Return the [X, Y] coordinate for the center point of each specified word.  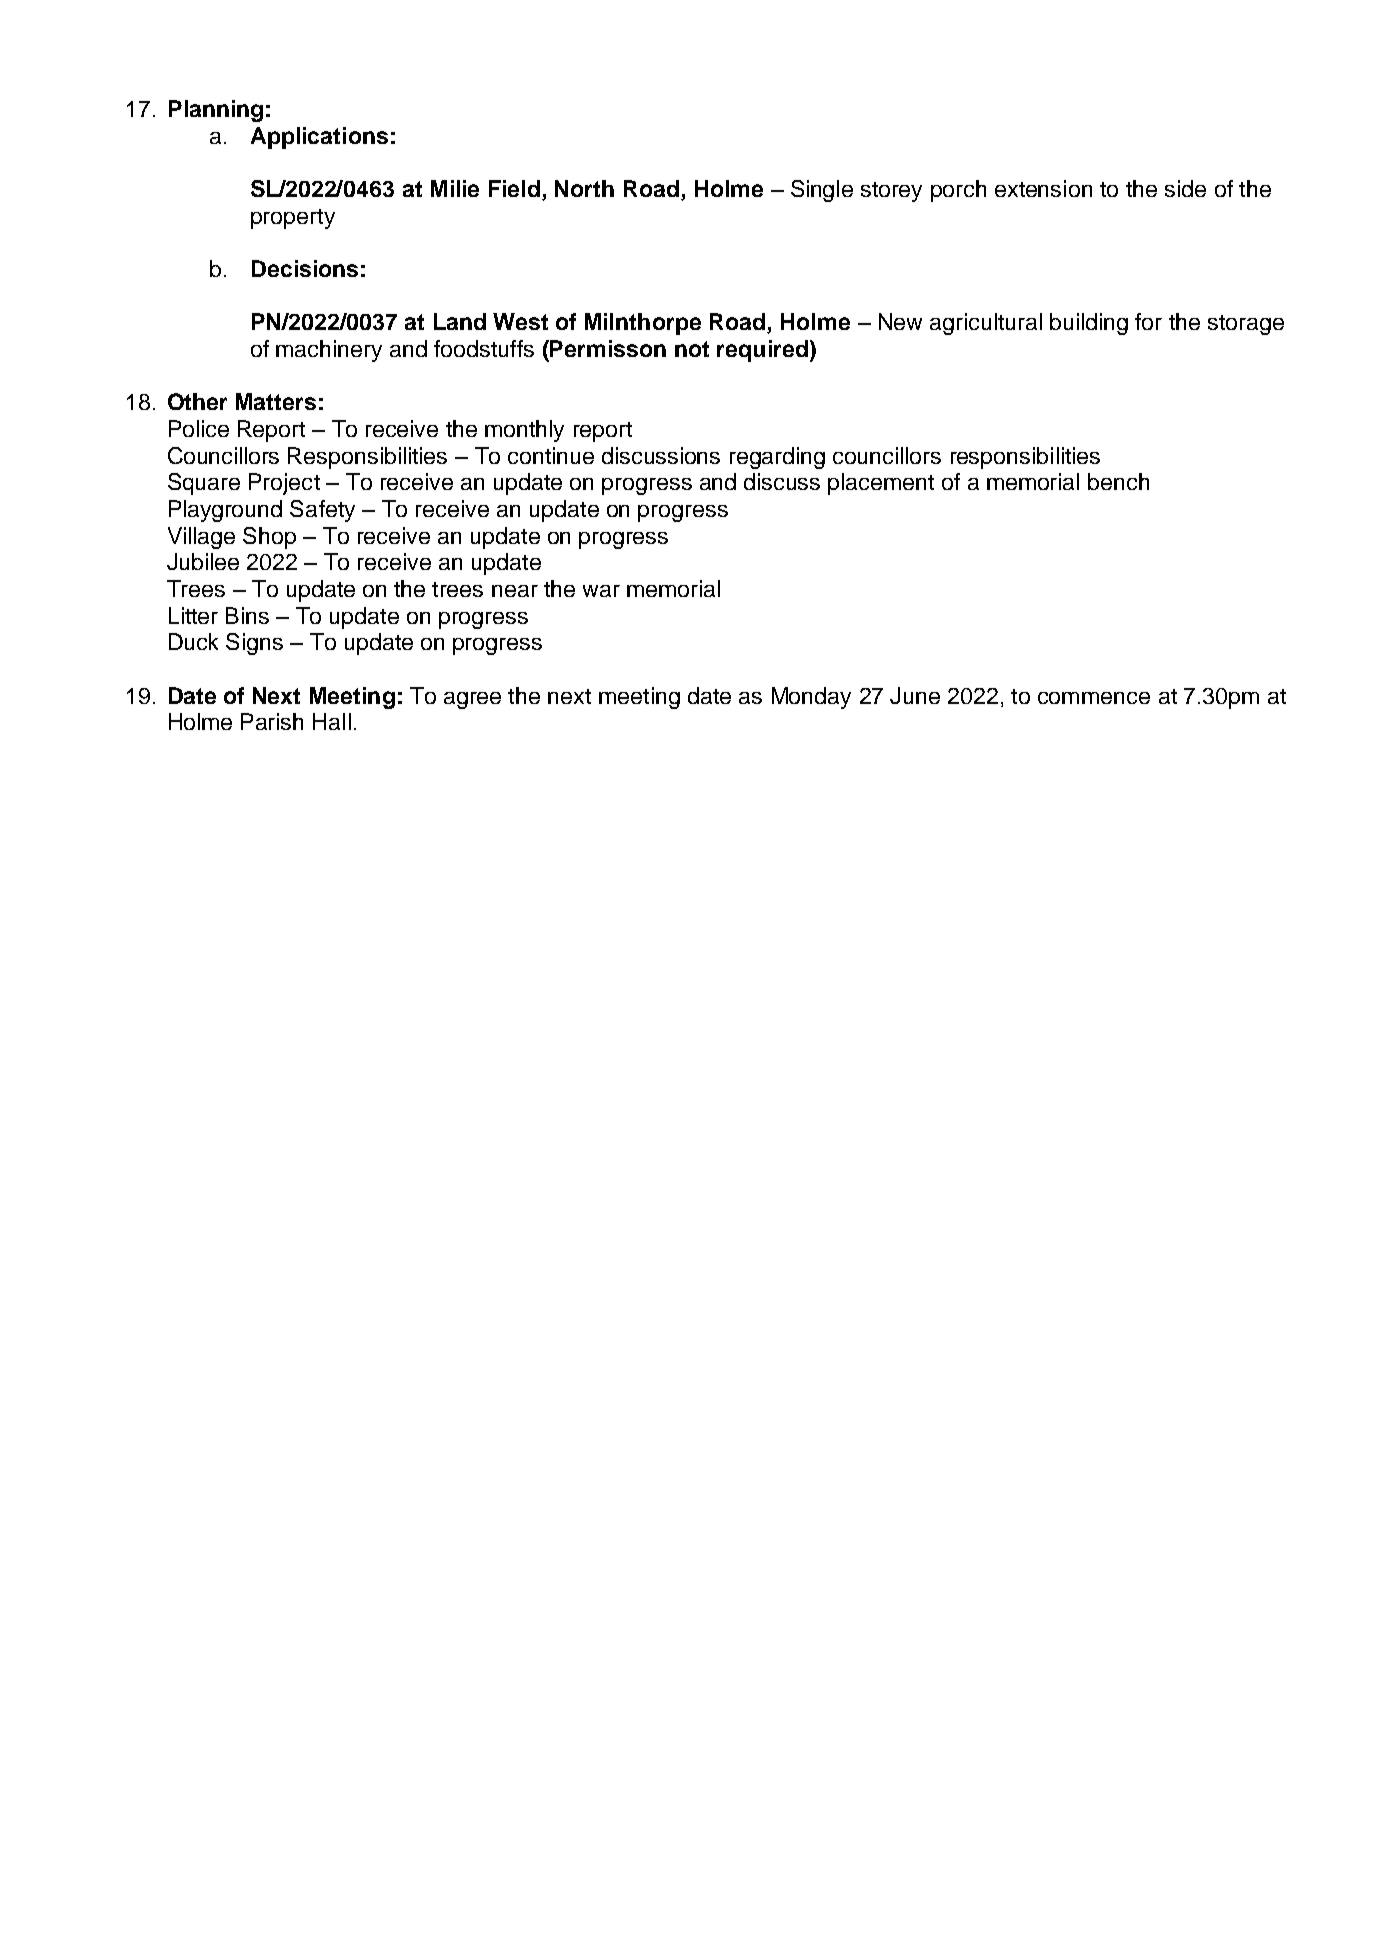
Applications [319, 138]
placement [881, 484]
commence [1094, 698]
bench [1118, 481]
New [900, 321]
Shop [269, 538]
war [601, 591]
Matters [276, 401]
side [1185, 188]
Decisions [305, 268]
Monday [811, 698]
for [1148, 321]
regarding [777, 458]
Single [822, 191]
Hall [332, 721]
